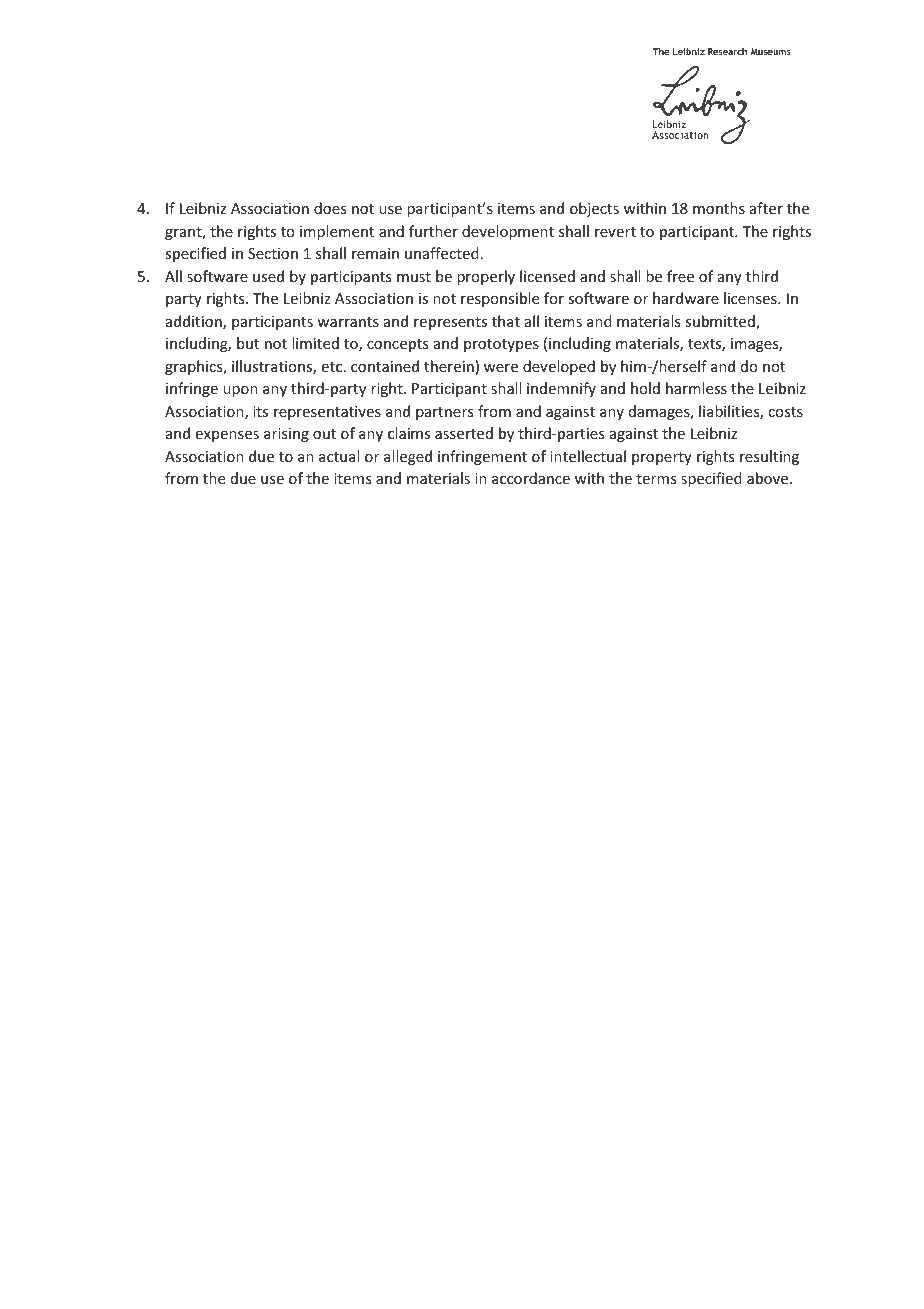 Image resolution: width=924 pixels, height=1309 pixels. I want to click on hardware, so click(686, 298).
